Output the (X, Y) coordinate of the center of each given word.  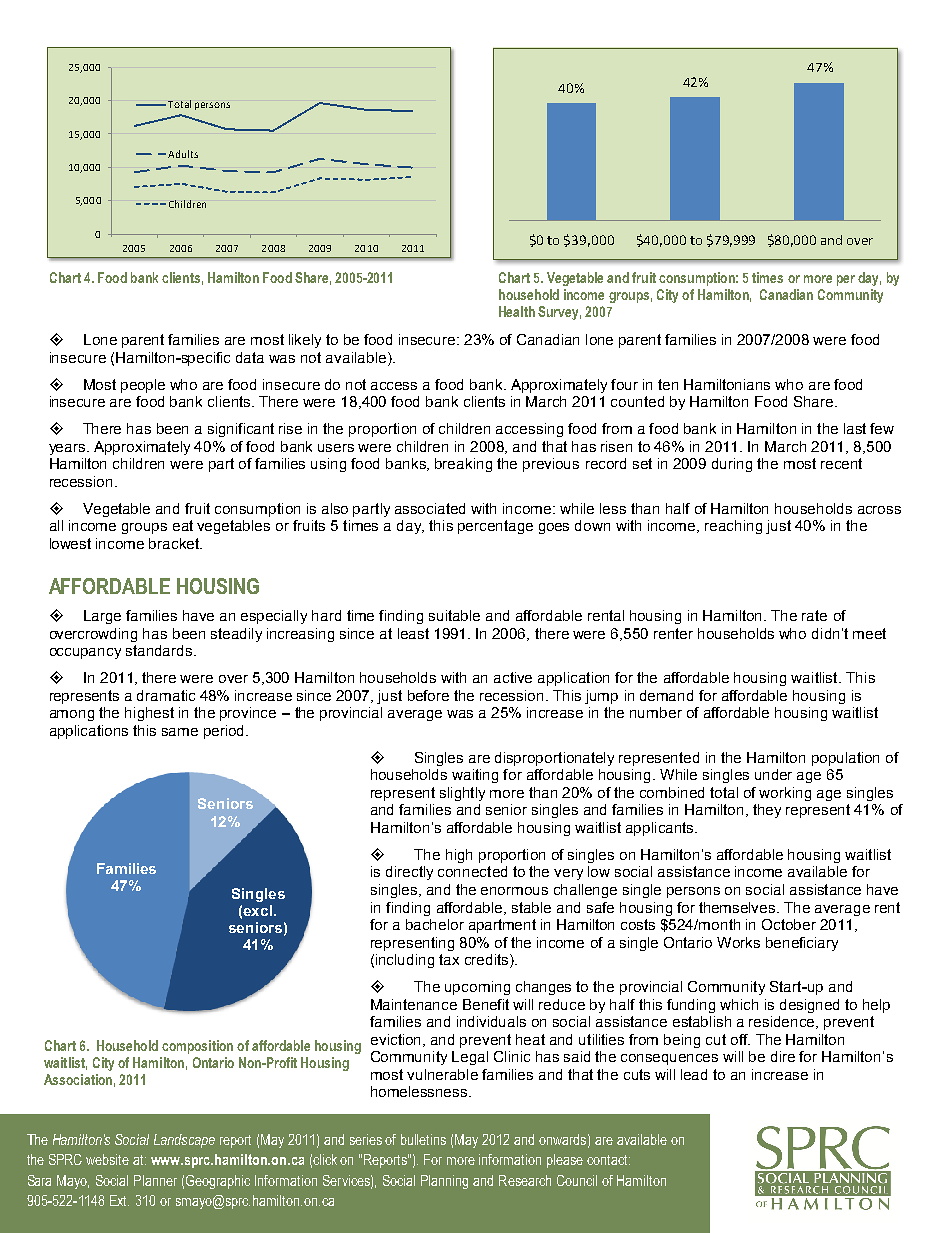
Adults (183, 154)
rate (814, 615)
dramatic (166, 695)
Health (517, 311)
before (428, 695)
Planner (155, 1180)
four (624, 384)
